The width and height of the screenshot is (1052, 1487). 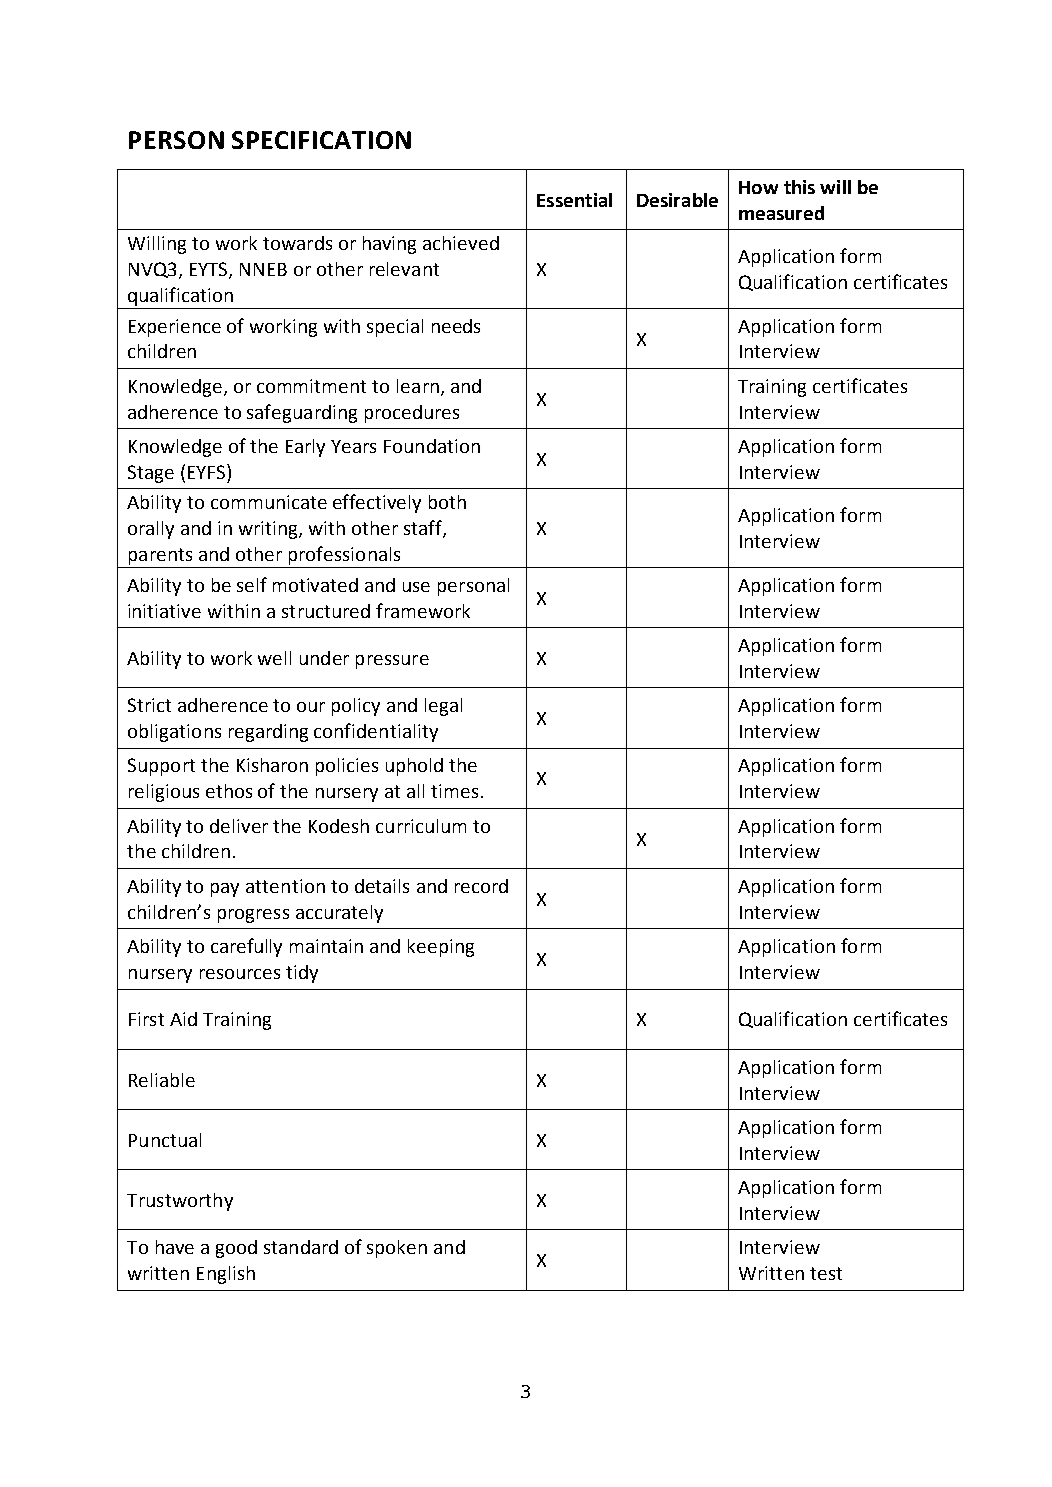 What do you see at coordinates (758, 187) in the screenshot?
I see `How` at bounding box center [758, 187].
